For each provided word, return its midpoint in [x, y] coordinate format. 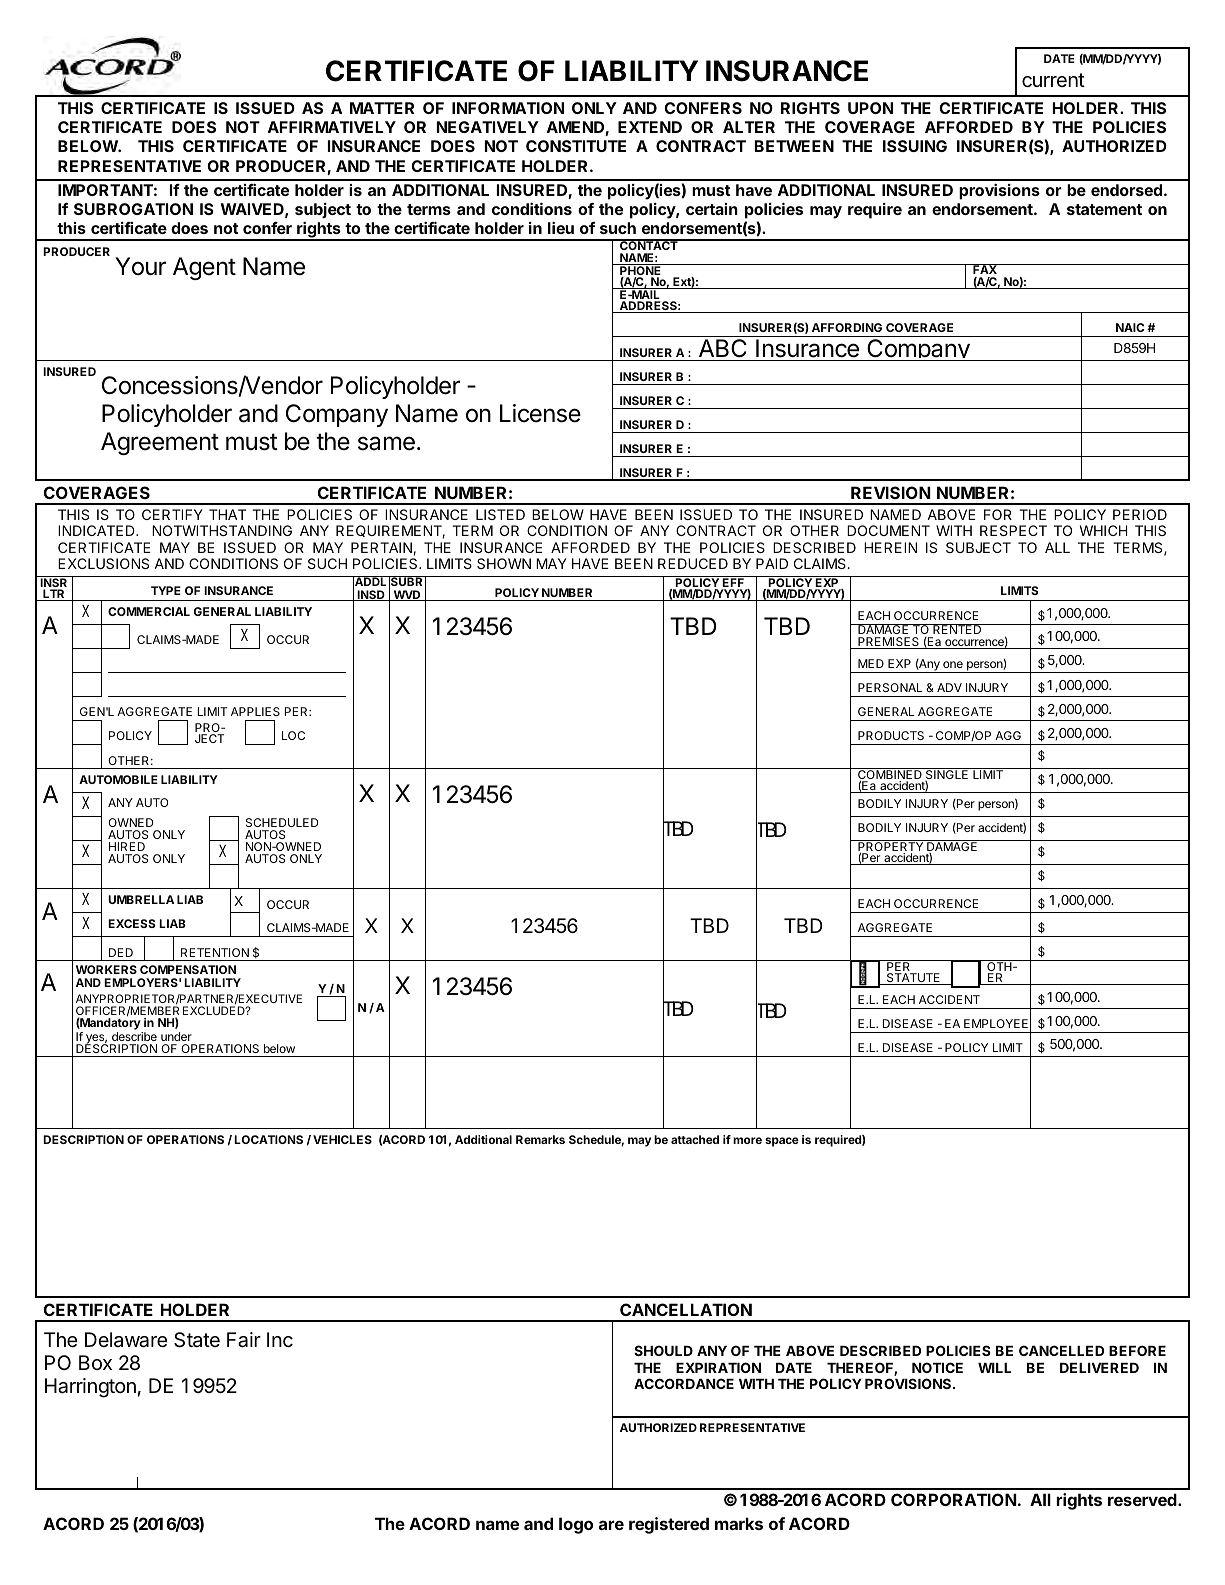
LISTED [500, 514]
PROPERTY [891, 847]
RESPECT [1013, 530]
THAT [227, 514]
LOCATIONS [268, 1139]
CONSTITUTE [576, 146]
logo [576, 1525]
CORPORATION [954, 1499]
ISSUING [915, 146]
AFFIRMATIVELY [332, 127]
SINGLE [947, 775]
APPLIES [255, 711]
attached [695, 1139]
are [611, 1525]
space [782, 1142]
